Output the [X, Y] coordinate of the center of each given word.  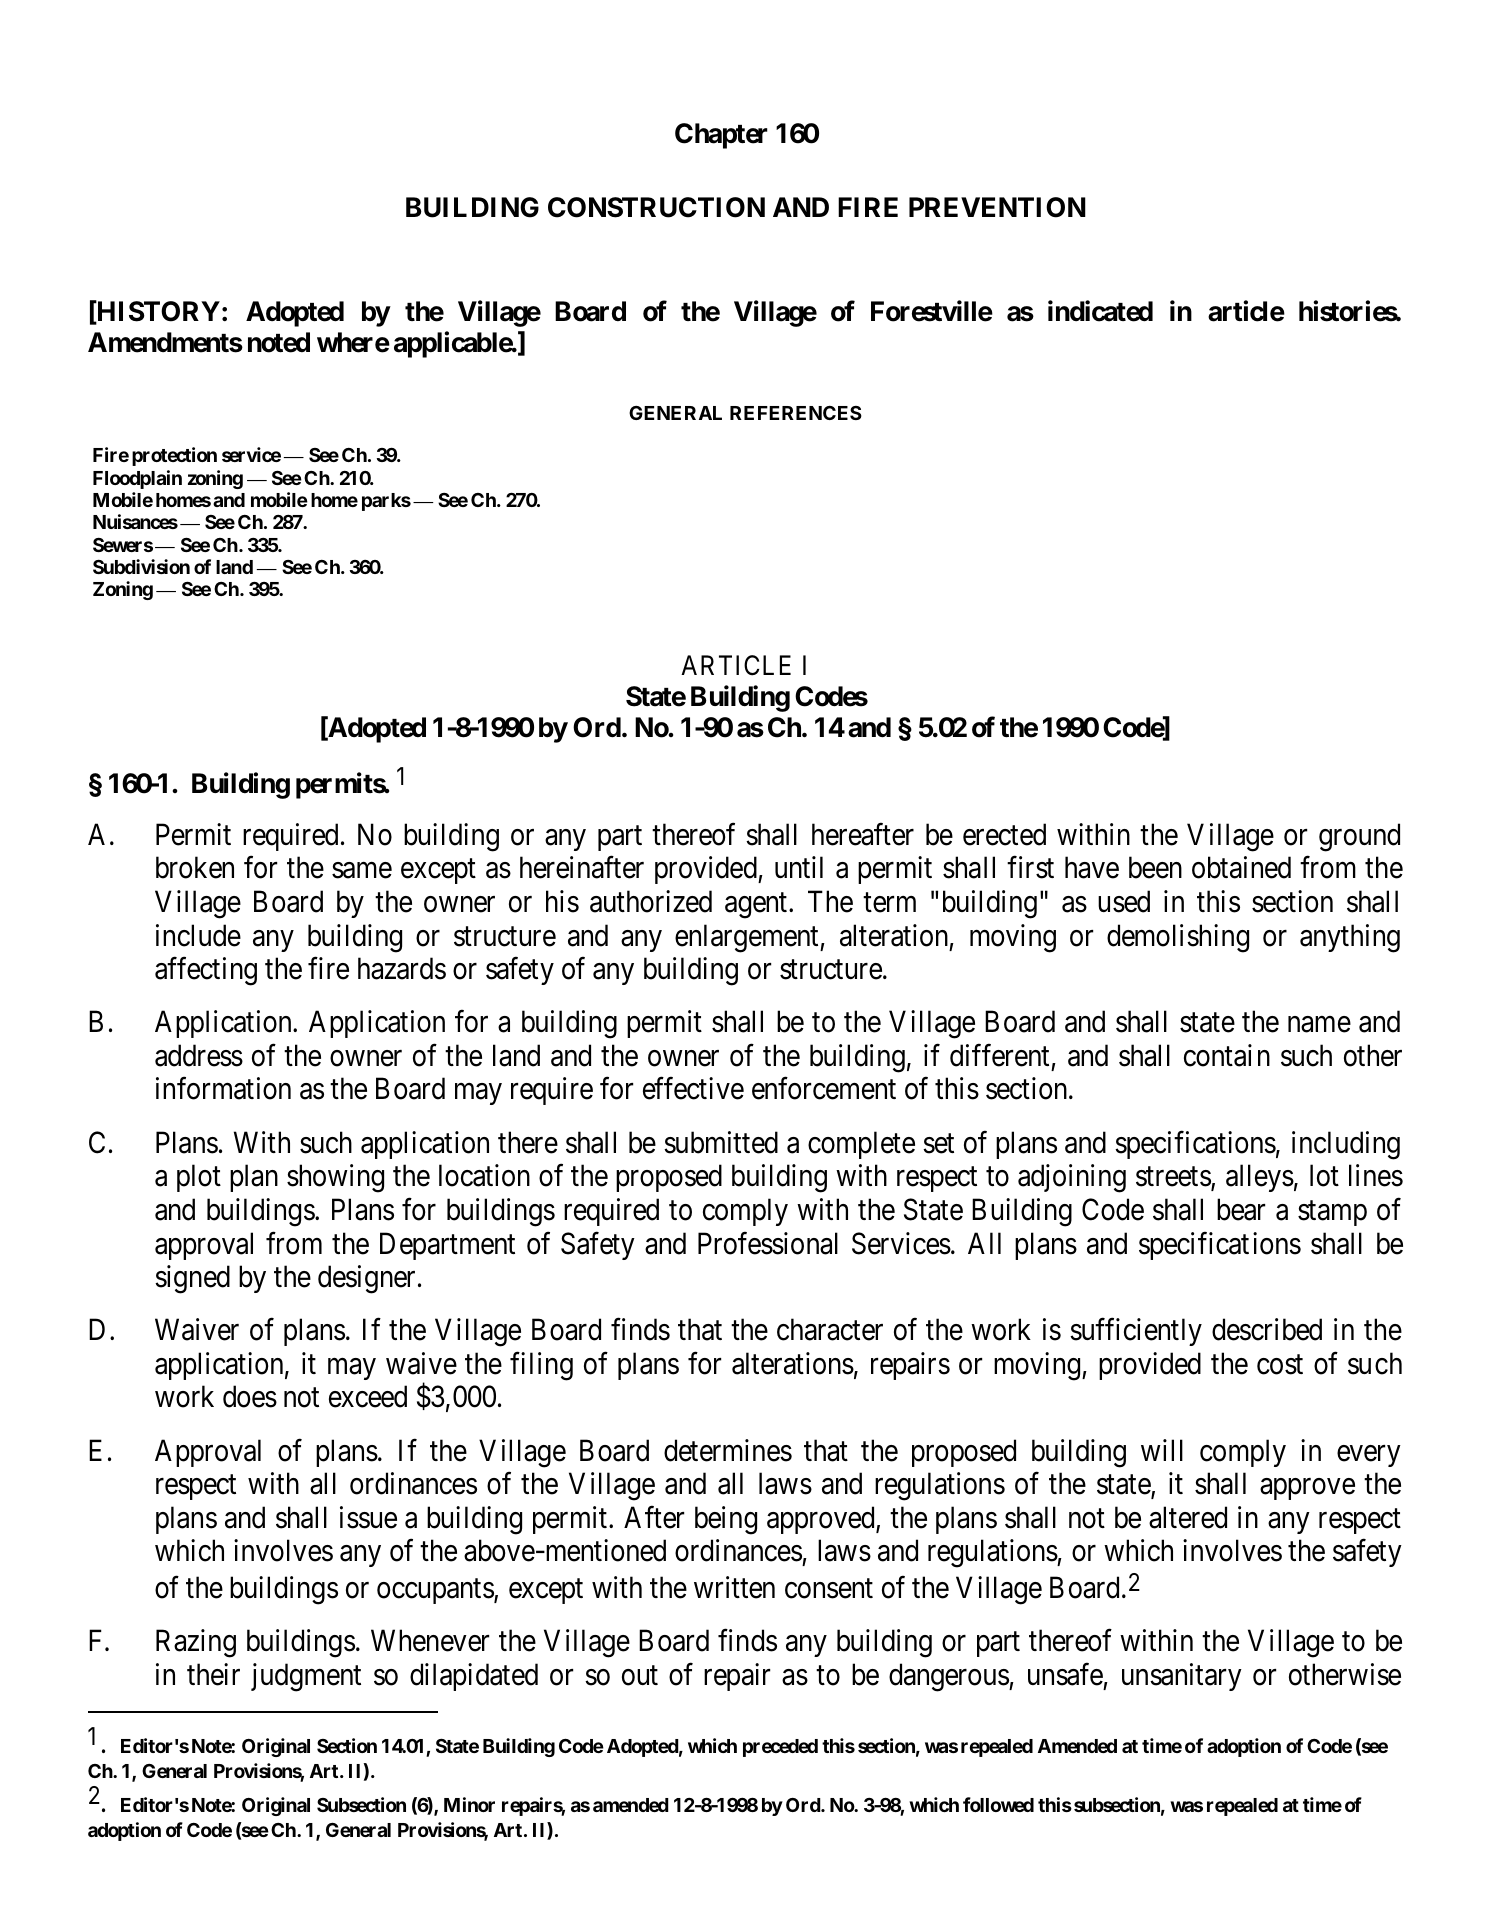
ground [1359, 837]
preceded [780, 1748]
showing [335, 1179]
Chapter [721, 136]
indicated [1100, 311]
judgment [306, 1677]
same [362, 871]
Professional [768, 1243]
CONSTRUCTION [656, 207]
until [799, 867]
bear [1241, 1209]
